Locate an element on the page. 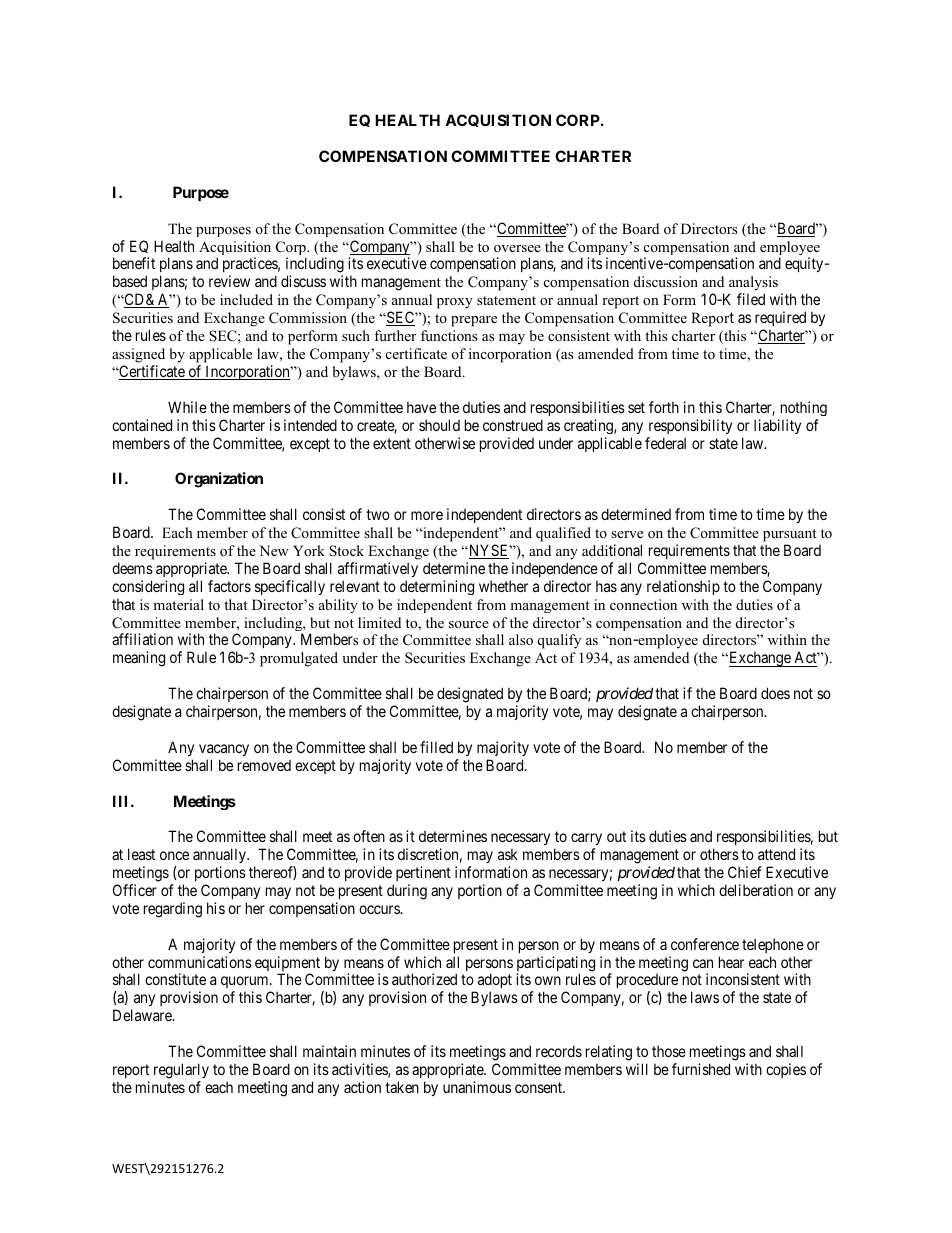 Image resolution: width=952 pixels, height=1233 pixels. filled is located at coordinates (436, 747).
